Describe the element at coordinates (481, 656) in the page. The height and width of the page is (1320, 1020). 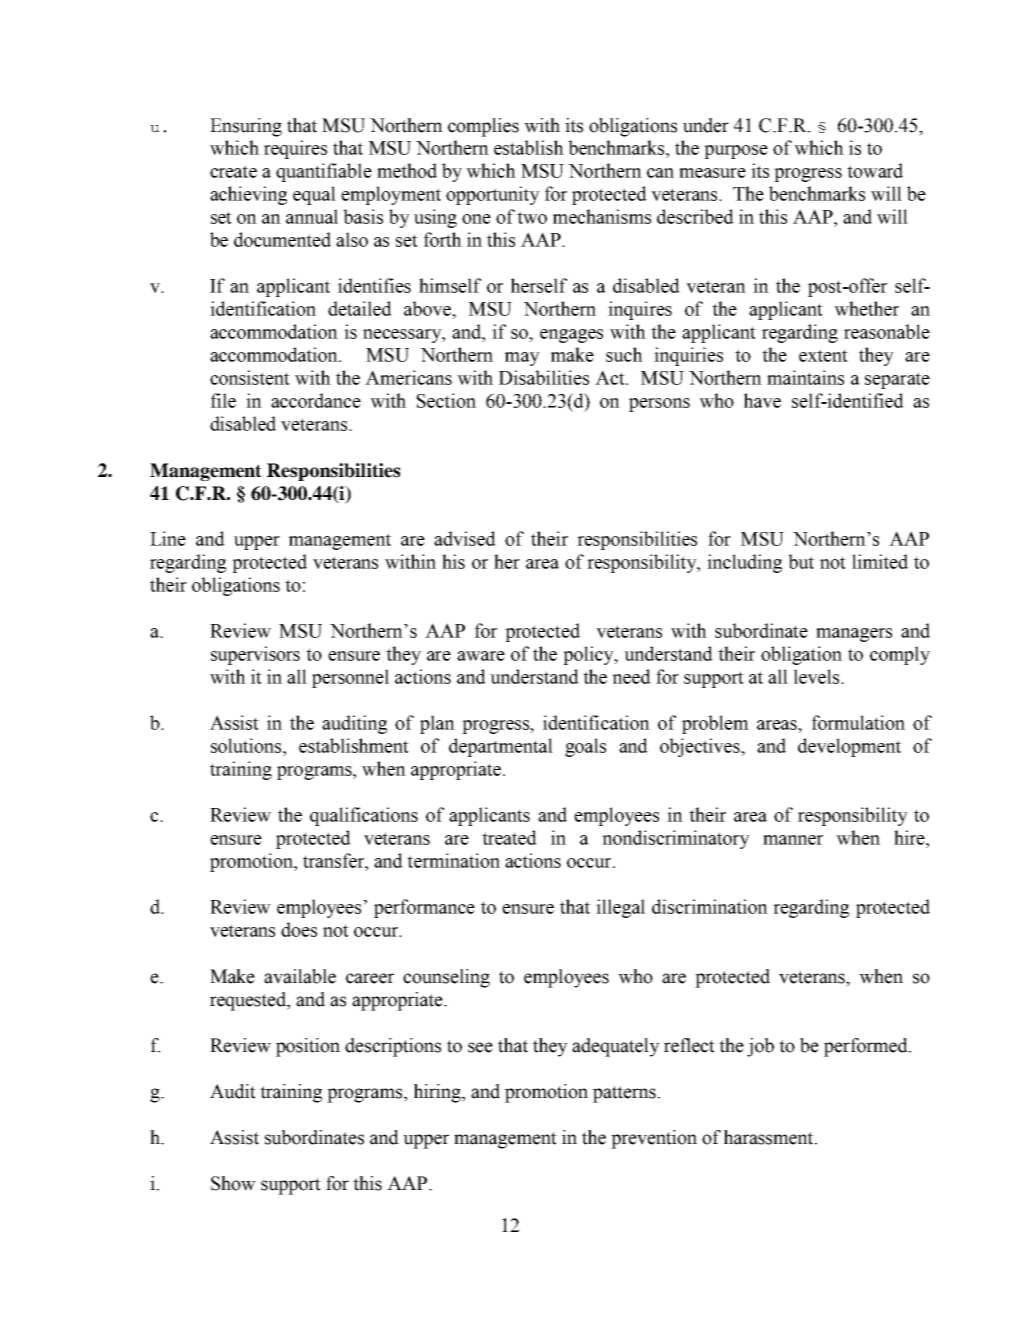
I see `aware` at that location.
